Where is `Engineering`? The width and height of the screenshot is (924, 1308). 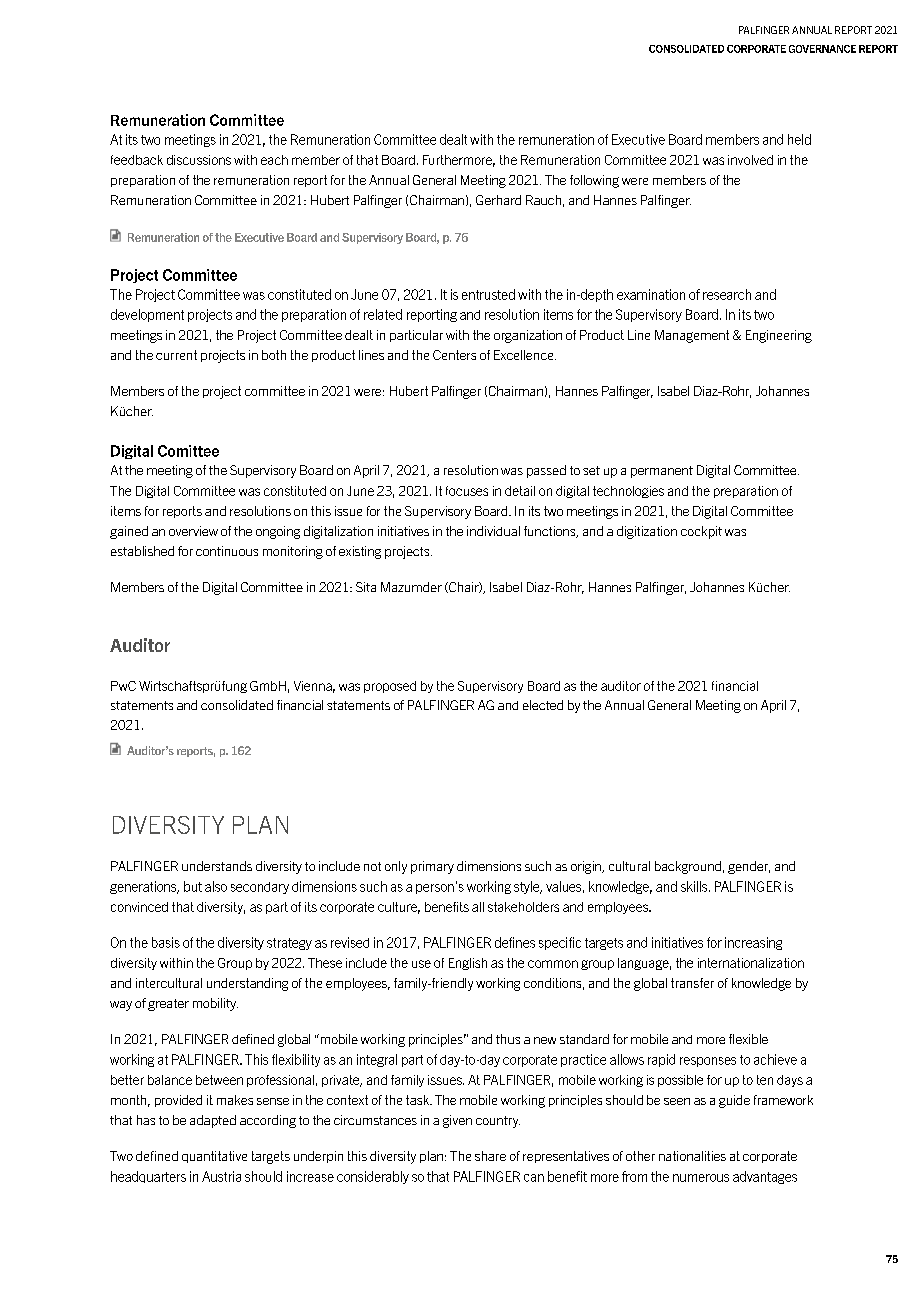 Engineering is located at coordinates (779, 336).
